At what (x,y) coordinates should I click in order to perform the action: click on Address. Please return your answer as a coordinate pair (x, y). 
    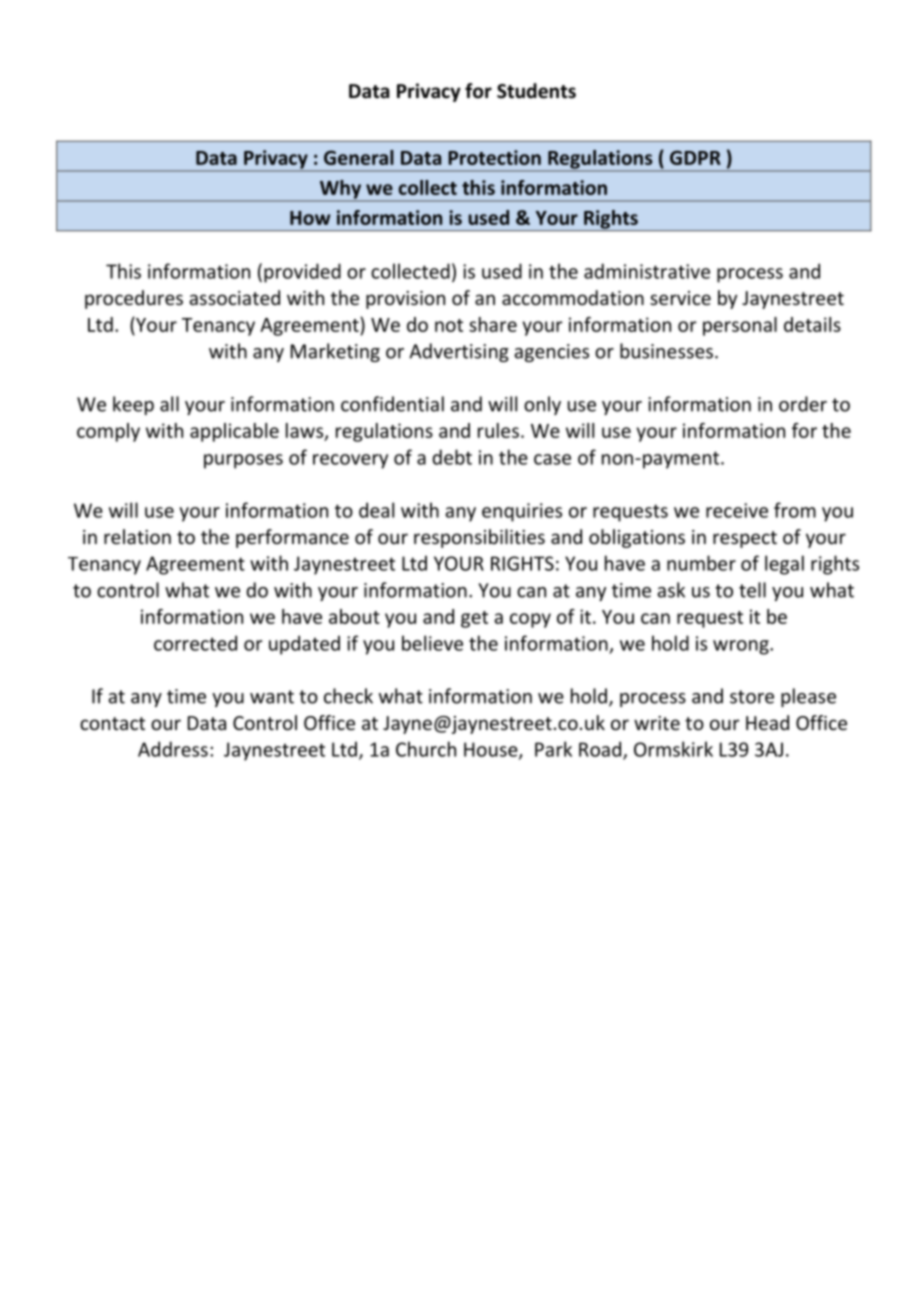
    Looking at the image, I should click on (173, 749).
